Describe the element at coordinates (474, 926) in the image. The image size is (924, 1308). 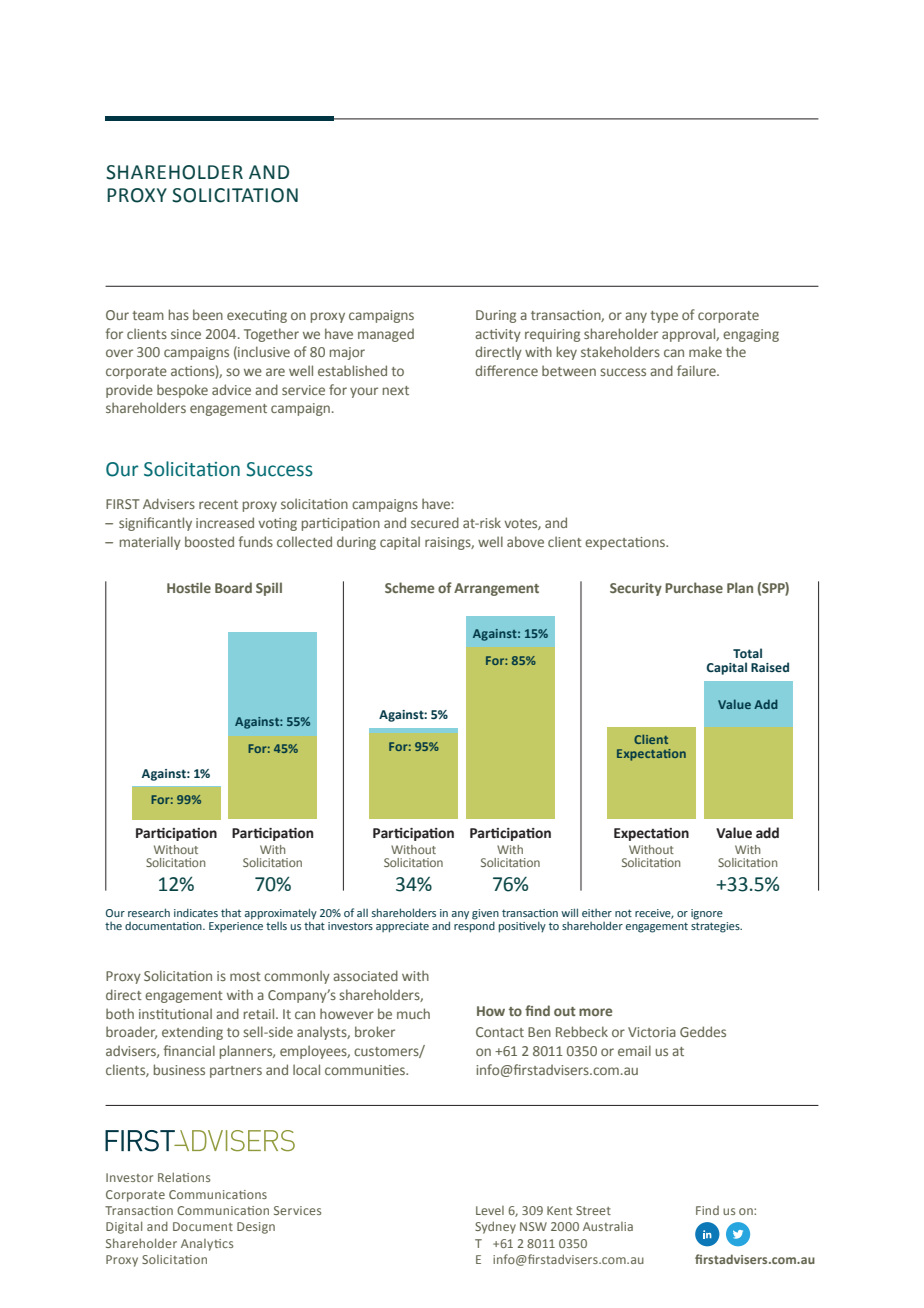
I see `respond` at that location.
